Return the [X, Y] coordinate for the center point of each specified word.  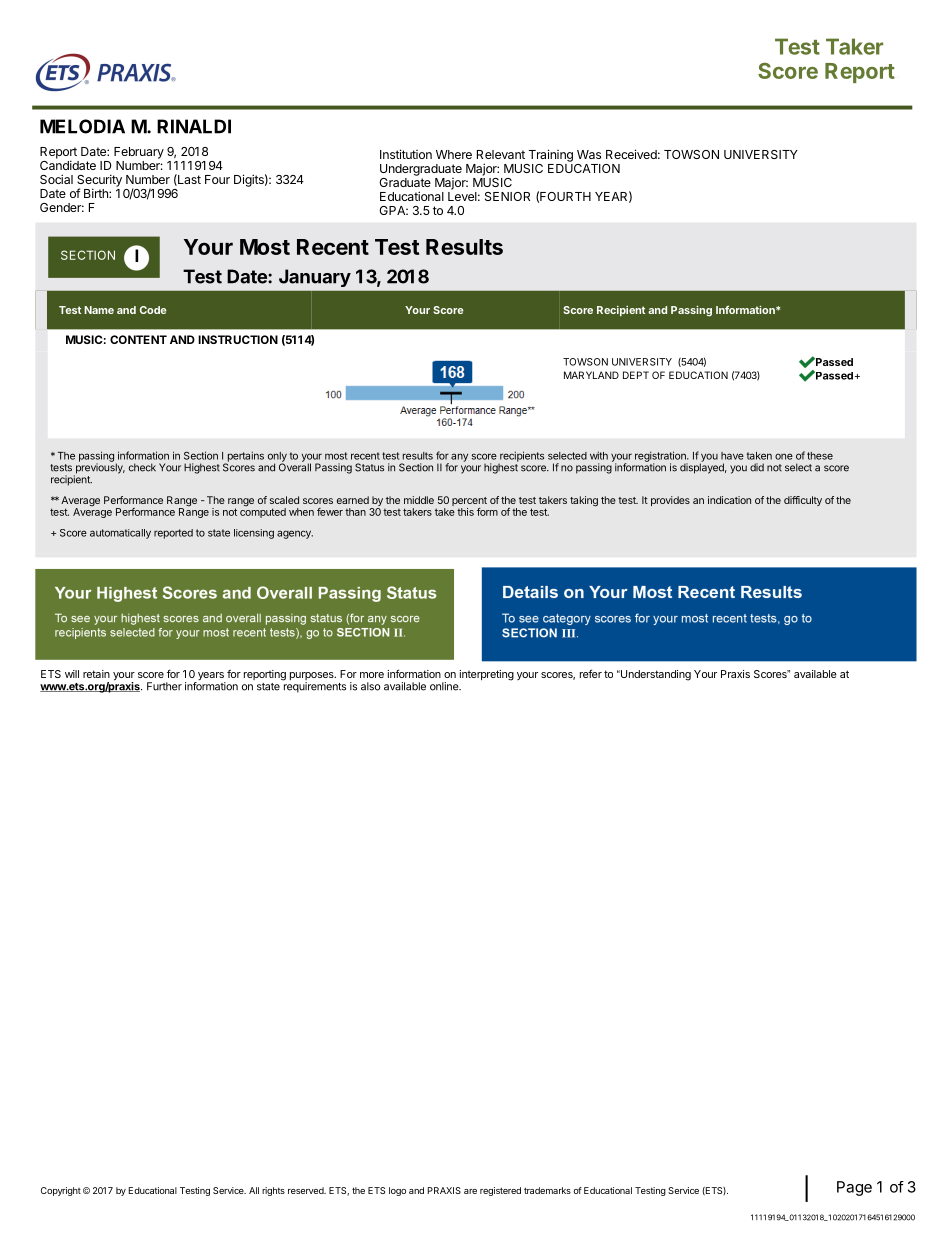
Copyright [61, 1191]
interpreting [486, 675]
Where [454, 154]
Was [589, 154]
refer [591, 673]
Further [164, 686]
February [139, 153]
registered [500, 1191]
